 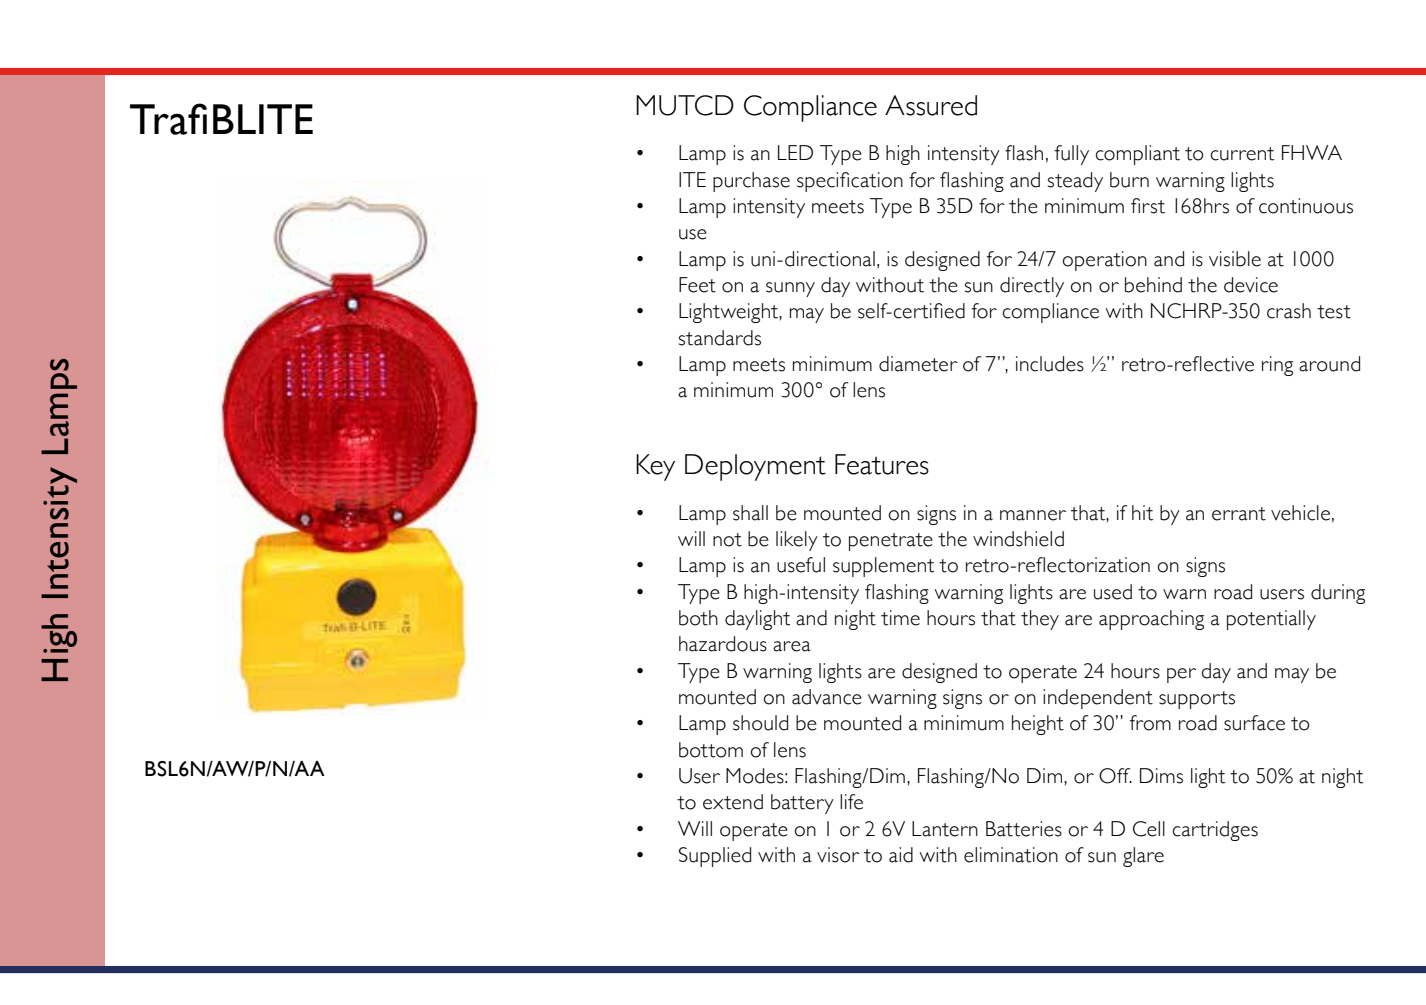 What do you see at coordinates (931, 105) in the document?
I see `Assured` at bounding box center [931, 105].
